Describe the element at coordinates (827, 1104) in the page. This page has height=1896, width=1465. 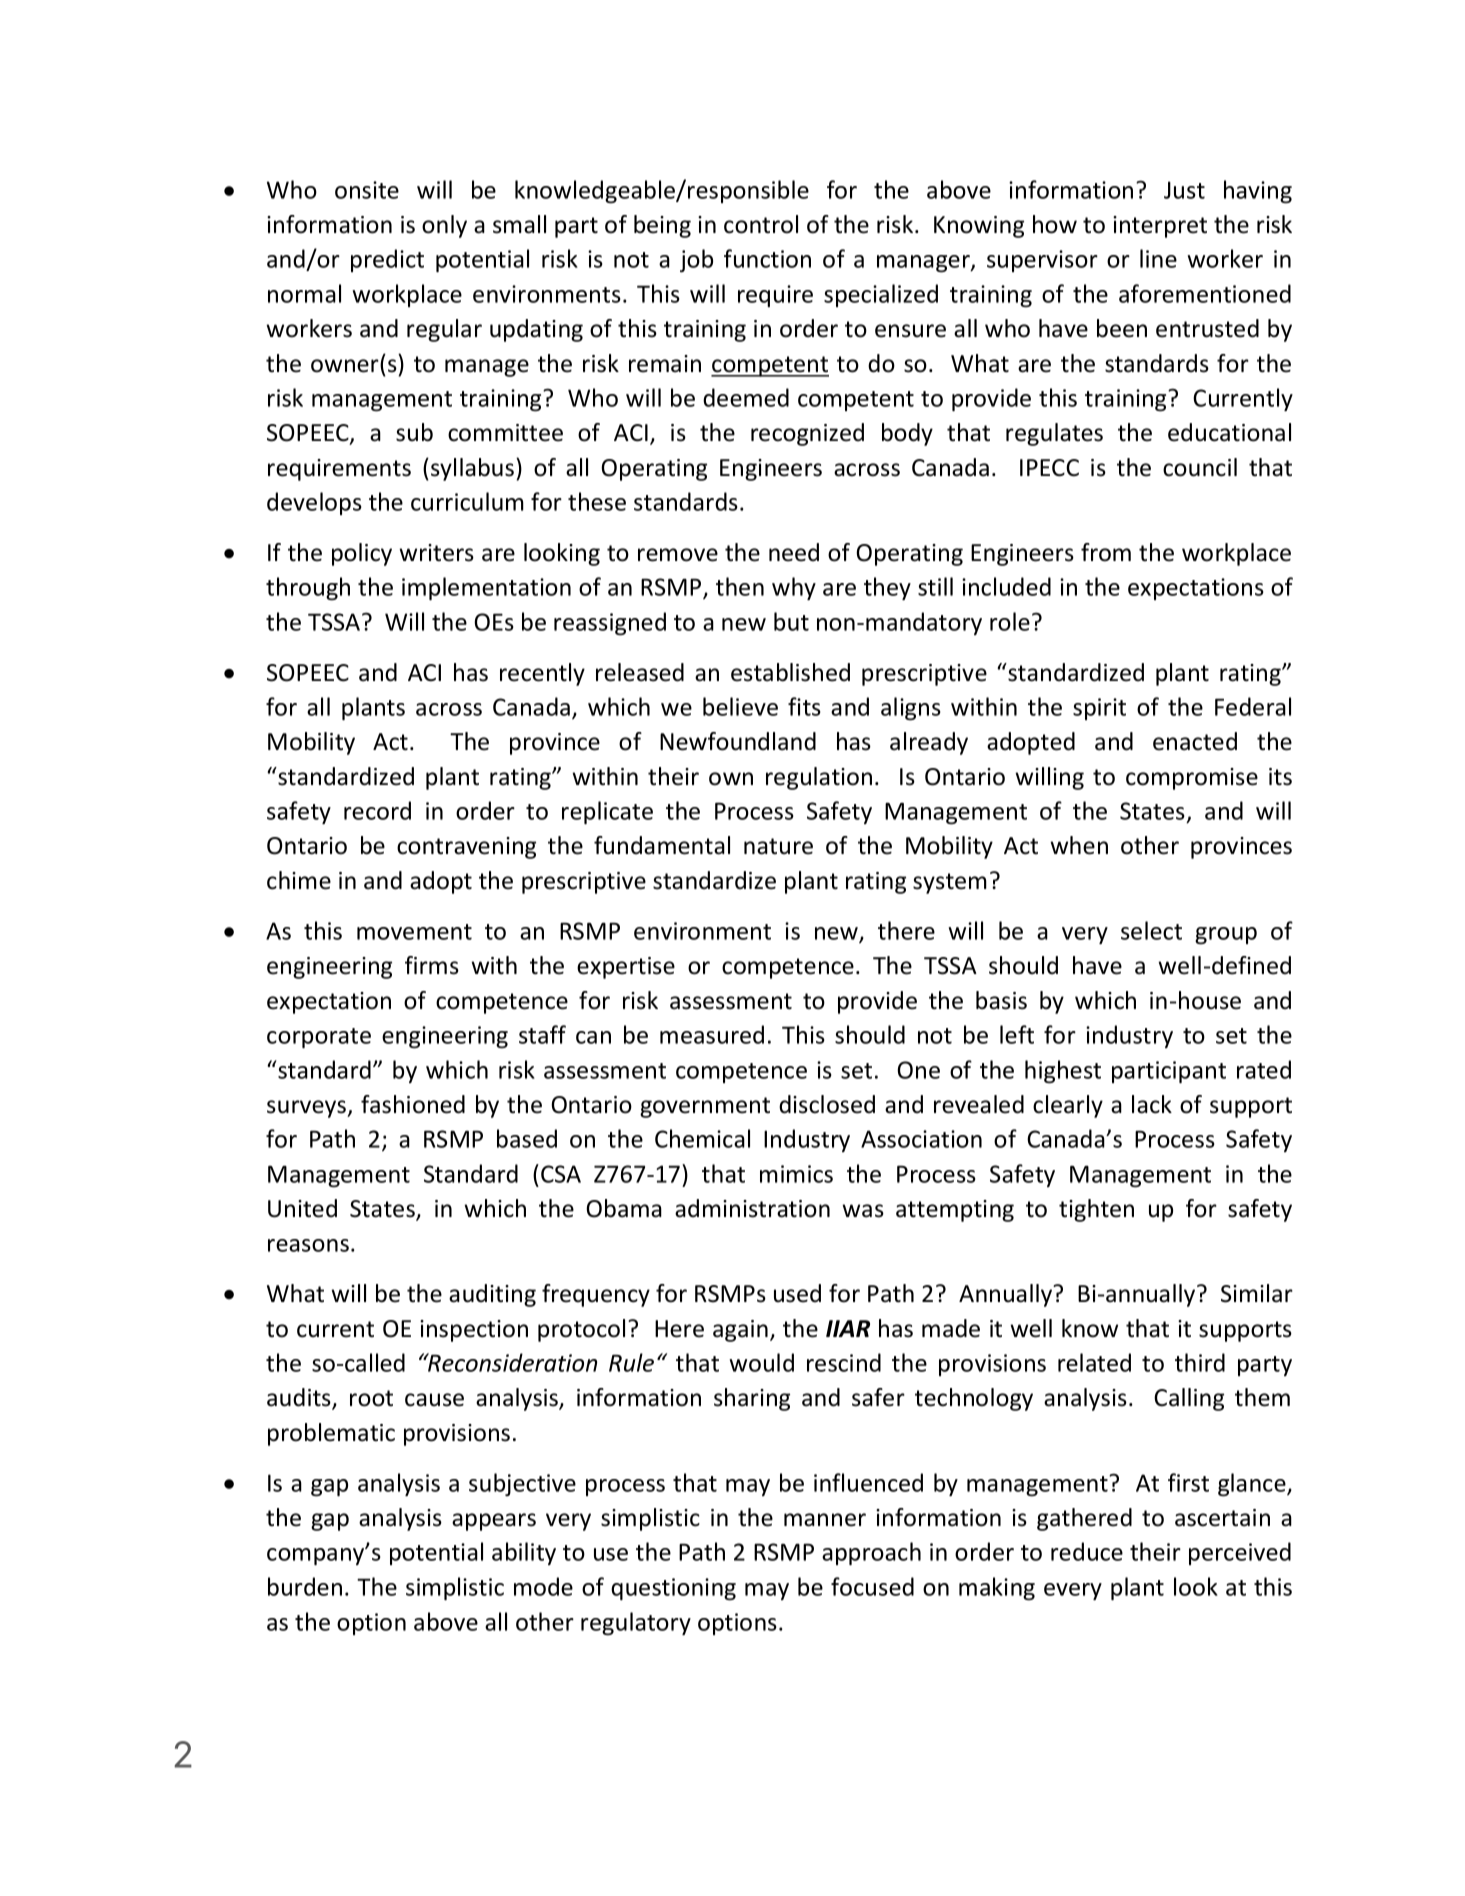
I see `disclosed` at that location.
